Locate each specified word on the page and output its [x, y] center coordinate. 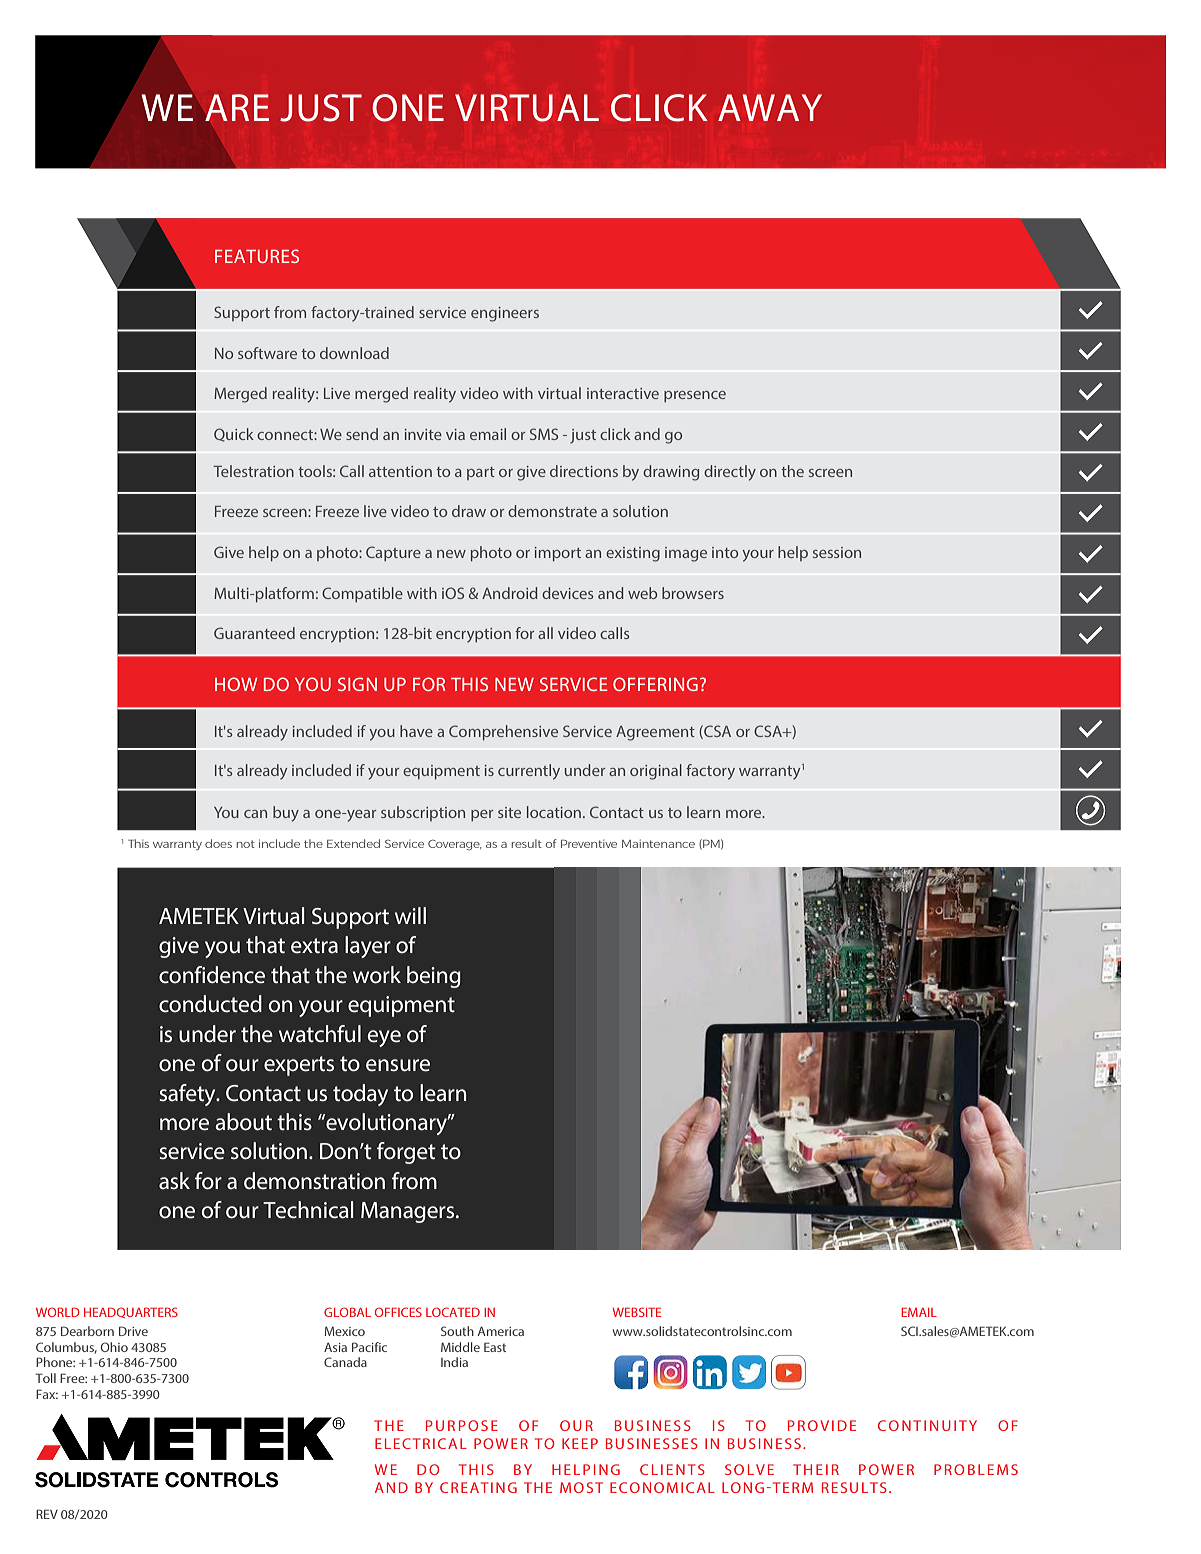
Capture [393, 553]
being [434, 977]
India [454, 1362]
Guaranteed [254, 633]
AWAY [770, 107]
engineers [505, 314]
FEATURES [257, 256]
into [725, 552]
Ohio [114, 1347]
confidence [212, 975]
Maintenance [658, 843]
